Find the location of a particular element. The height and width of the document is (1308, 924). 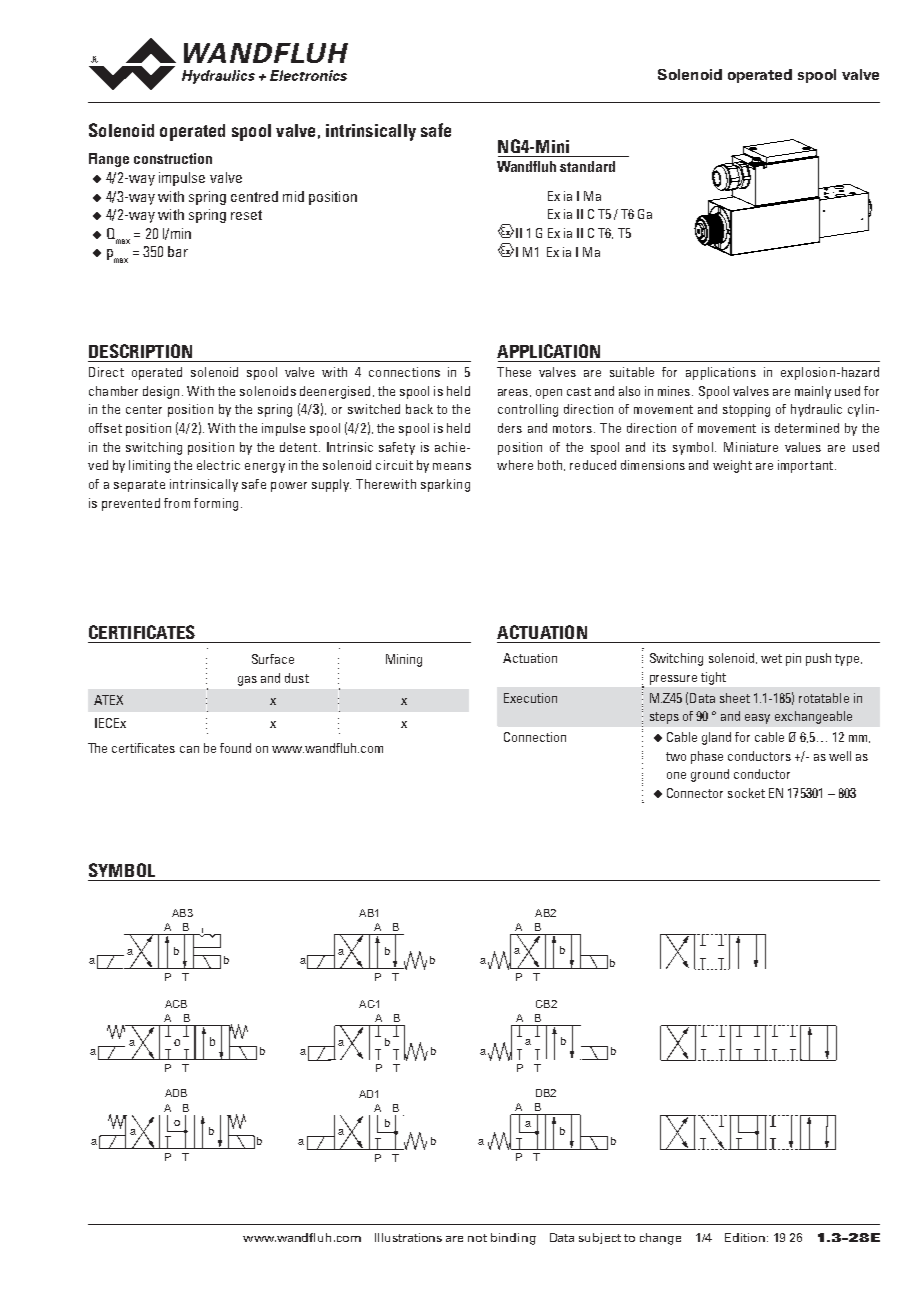

Execution is located at coordinates (530, 698).
